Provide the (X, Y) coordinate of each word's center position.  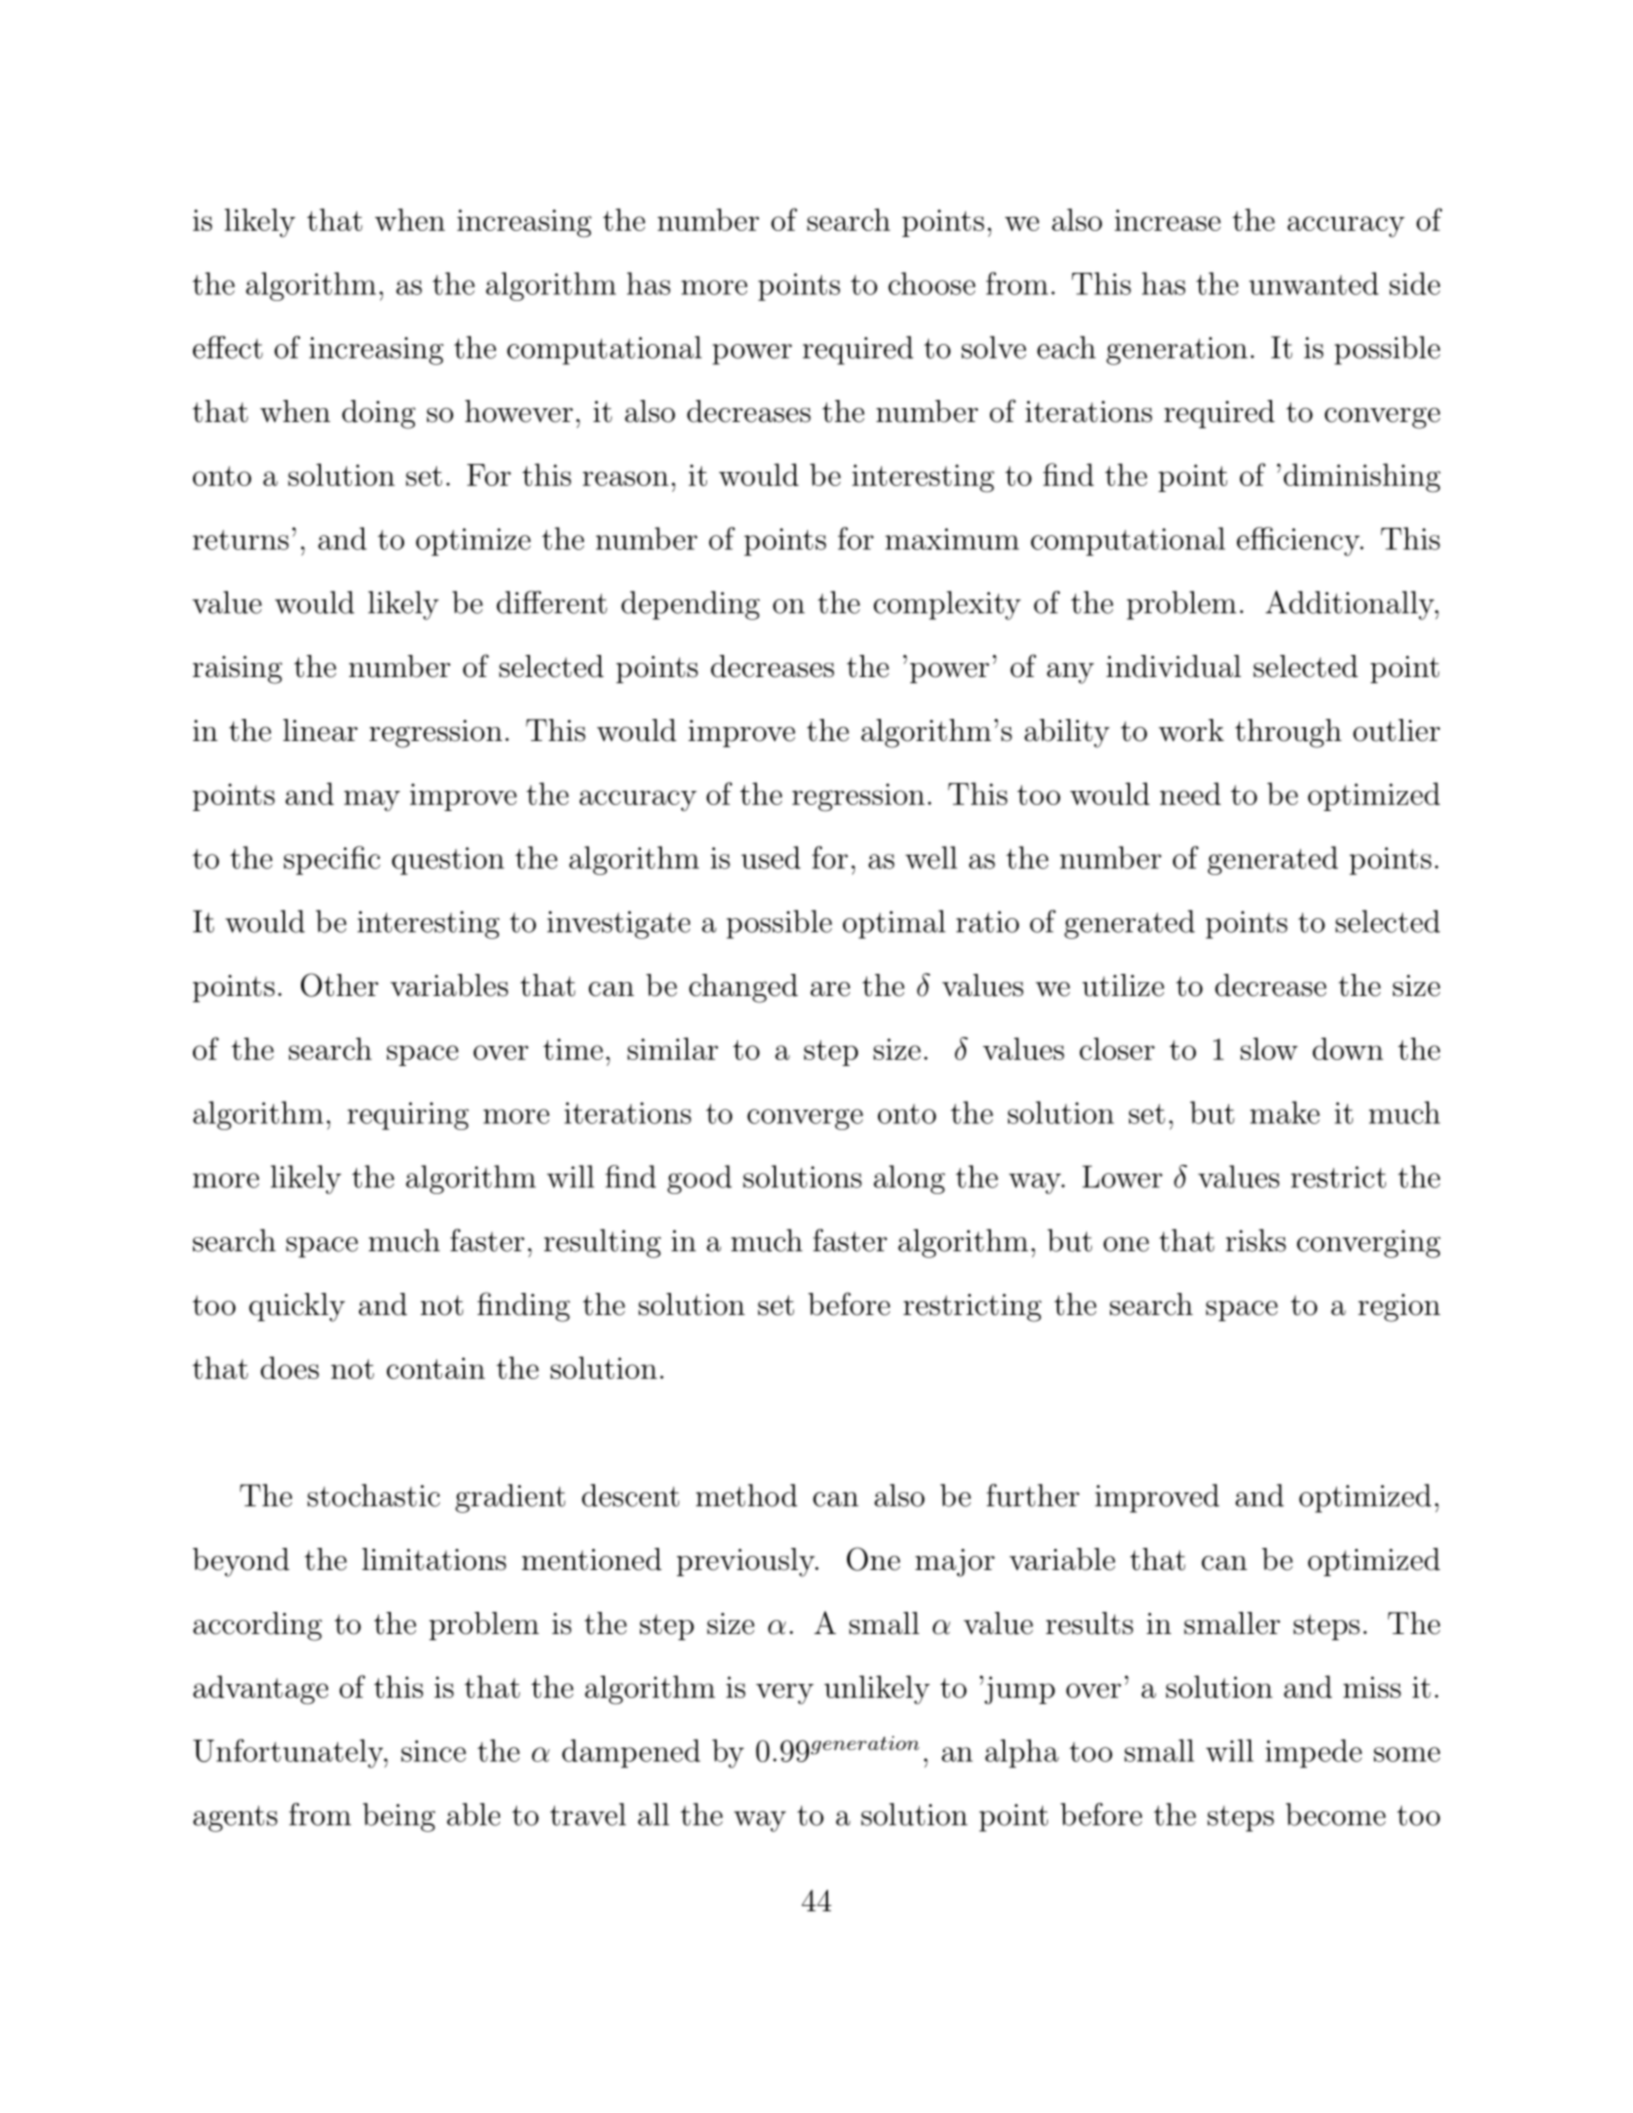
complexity (947, 605)
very (785, 1693)
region (1399, 1308)
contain (436, 1368)
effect (228, 347)
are (830, 989)
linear (320, 730)
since (433, 1751)
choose (931, 283)
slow (1269, 1048)
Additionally (1351, 605)
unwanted (1314, 283)
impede (1313, 1753)
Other (339, 985)
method (746, 1495)
